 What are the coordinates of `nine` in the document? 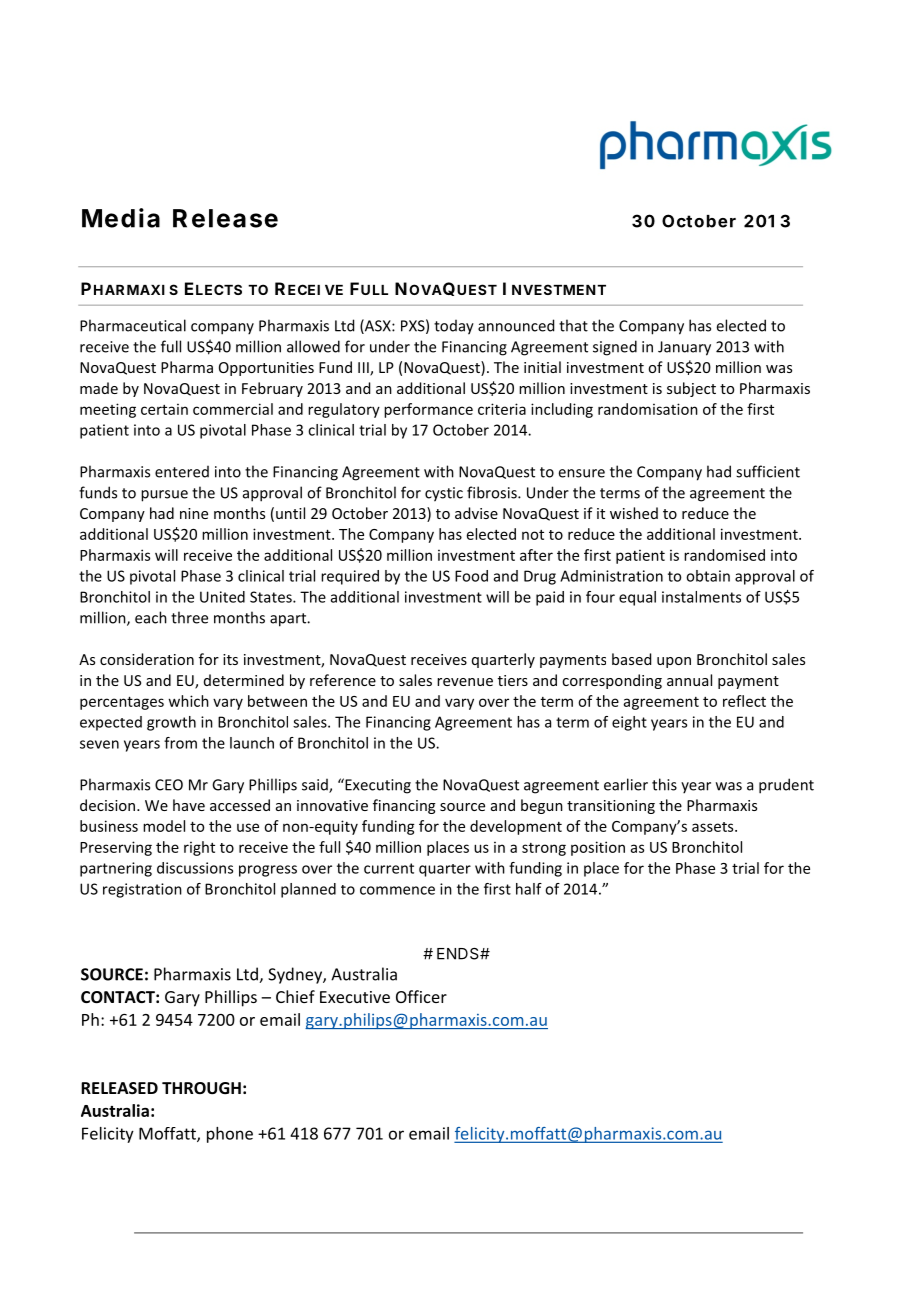 It's located at (194, 513).
